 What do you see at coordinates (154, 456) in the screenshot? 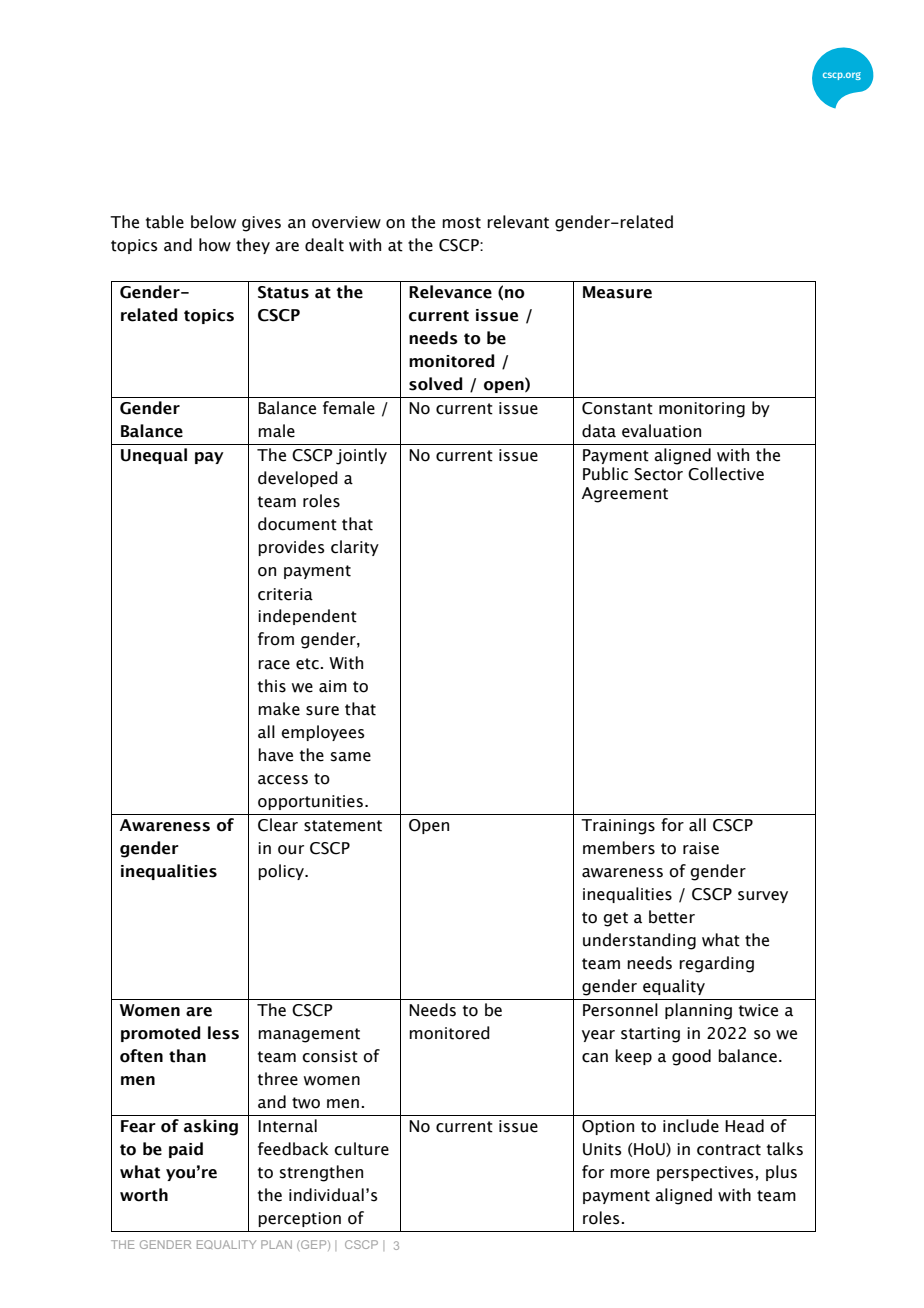
I see `Unequal` at bounding box center [154, 456].
